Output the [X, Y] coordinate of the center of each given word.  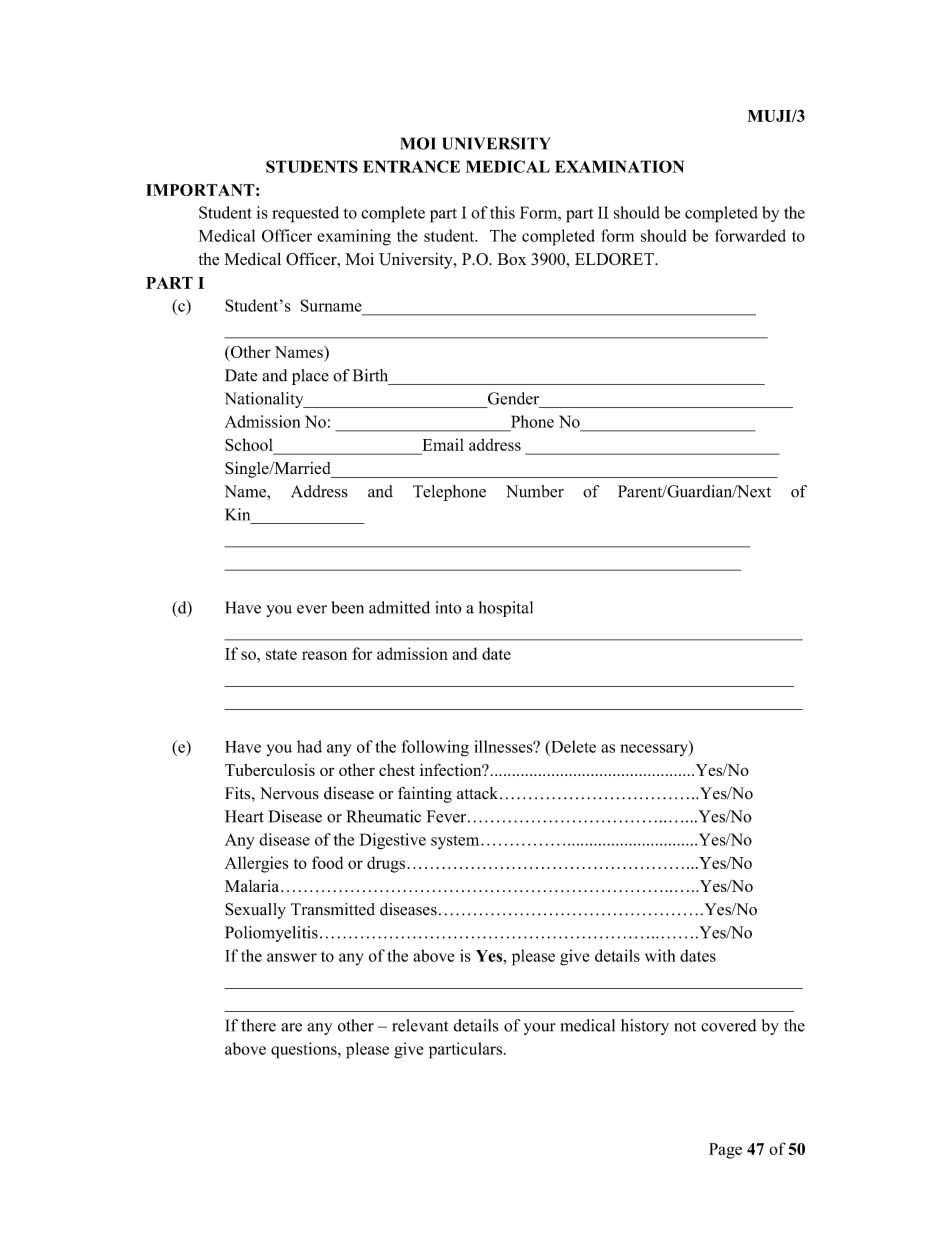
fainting [425, 795]
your [540, 1029]
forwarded [750, 235]
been [348, 607]
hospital [506, 609]
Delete [572, 746]
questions [305, 1050]
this [502, 212]
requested [305, 214]
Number [535, 491]
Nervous [289, 793]
